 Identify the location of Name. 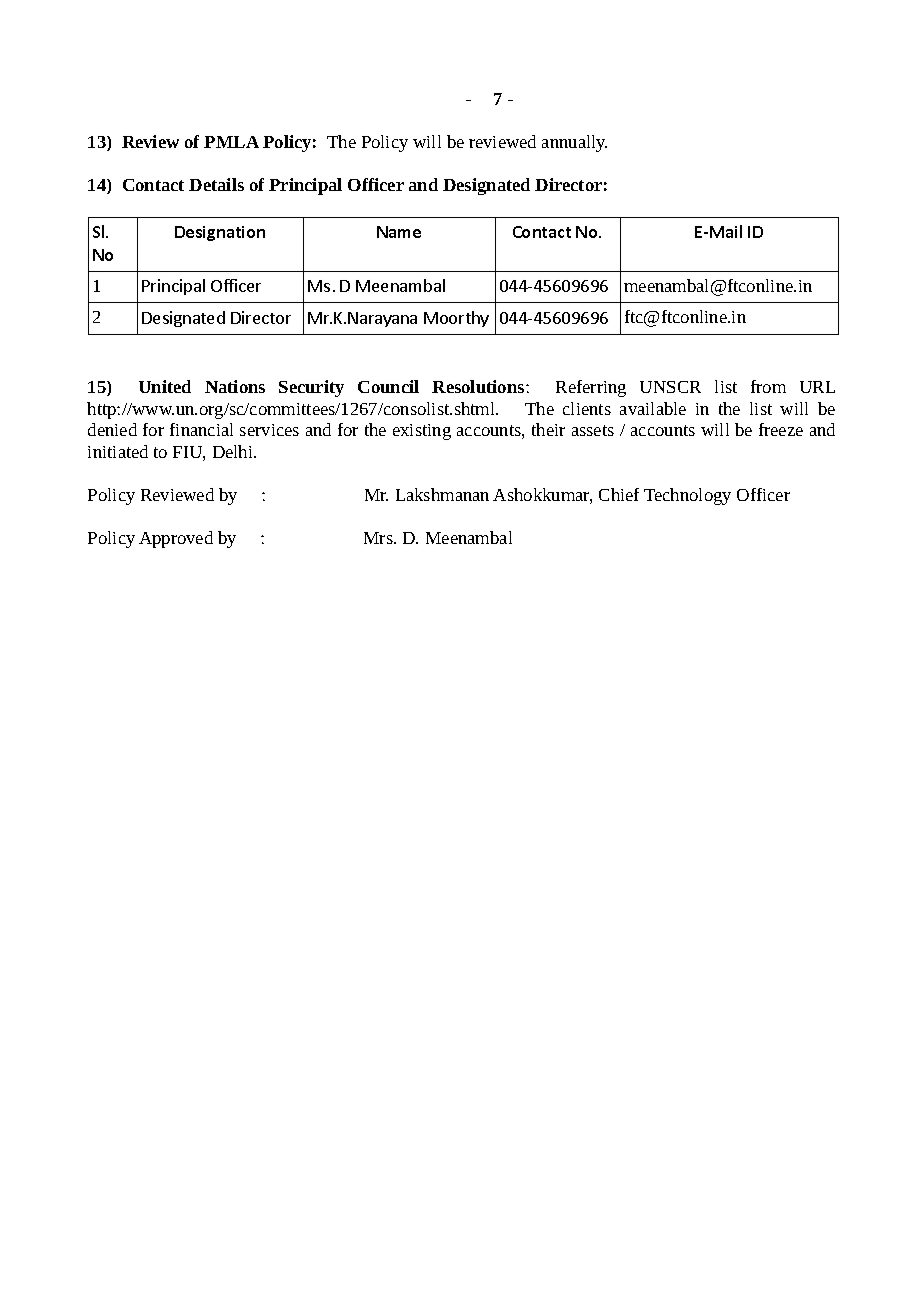
(399, 232).
